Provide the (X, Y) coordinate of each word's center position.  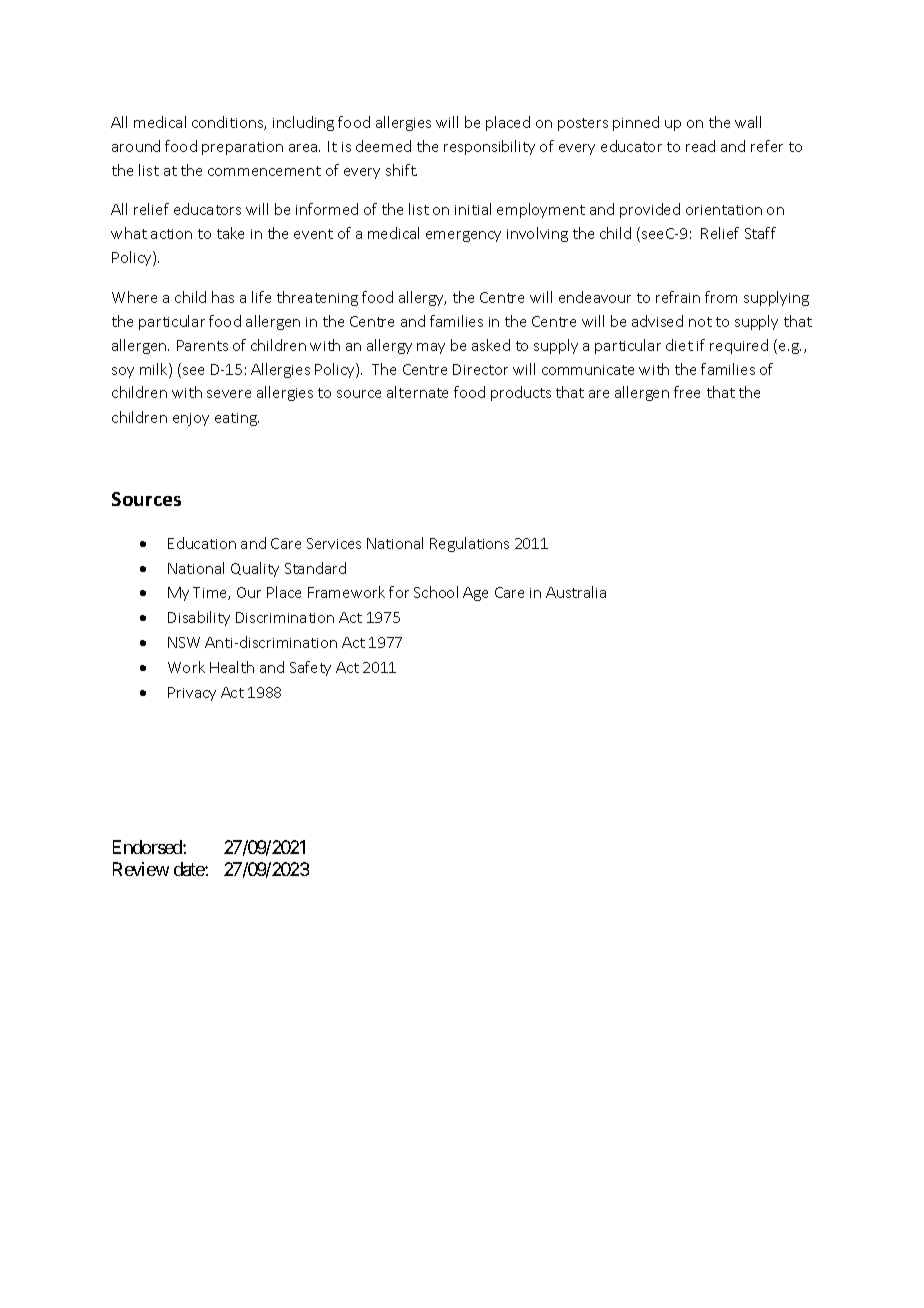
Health (232, 667)
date (190, 869)
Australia (576, 592)
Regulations (469, 544)
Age (475, 594)
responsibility (489, 147)
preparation (242, 148)
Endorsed (148, 847)
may (431, 348)
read (700, 146)
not (700, 322)
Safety (310, 668)
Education (202, 543)
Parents (202, 345)
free (687, 392)
